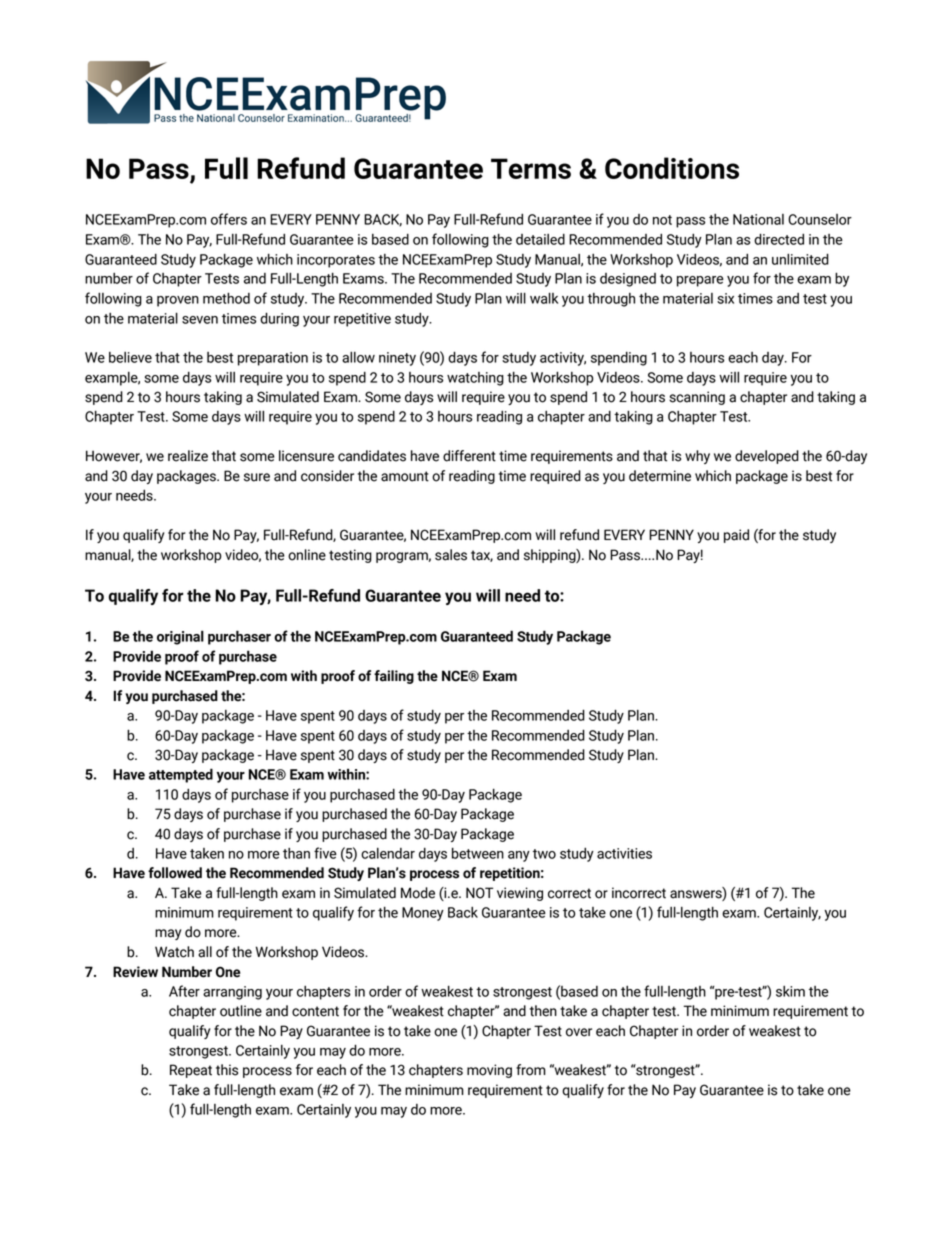  What do you see at coordinates (736, 536) in the screenshot?
I see `paid` at bounding box center [736, 536].
